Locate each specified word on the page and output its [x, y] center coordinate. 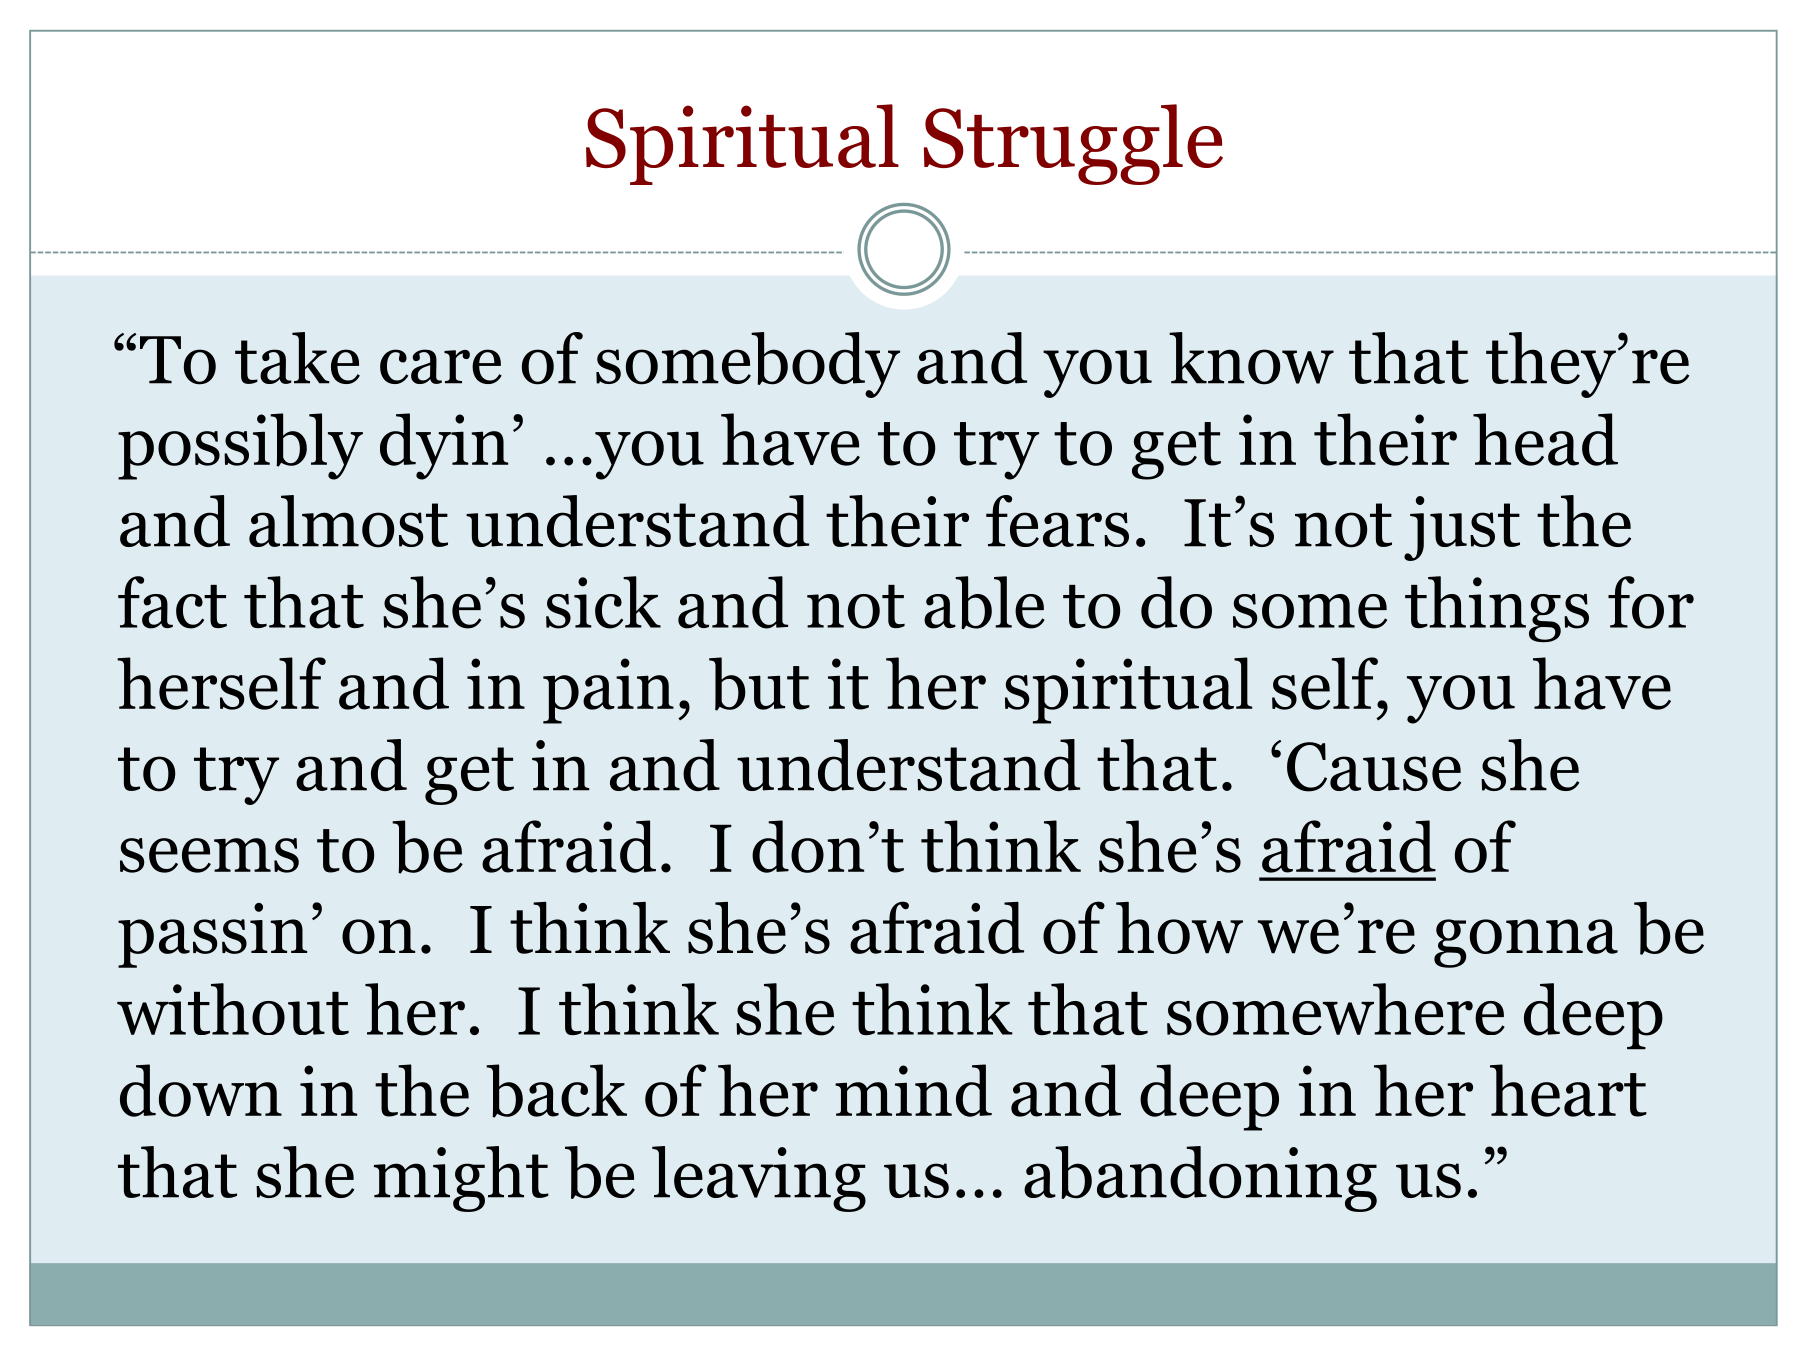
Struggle [1073, 144]
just [1462, 528]
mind [913, 1090]
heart [1568, 1090]
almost [348, 521]
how [1179, 928]
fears [1057, 521]
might [461, 1179]
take [297, 358]
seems [209, 855]
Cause [1374, 767]
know [1251, 358]
